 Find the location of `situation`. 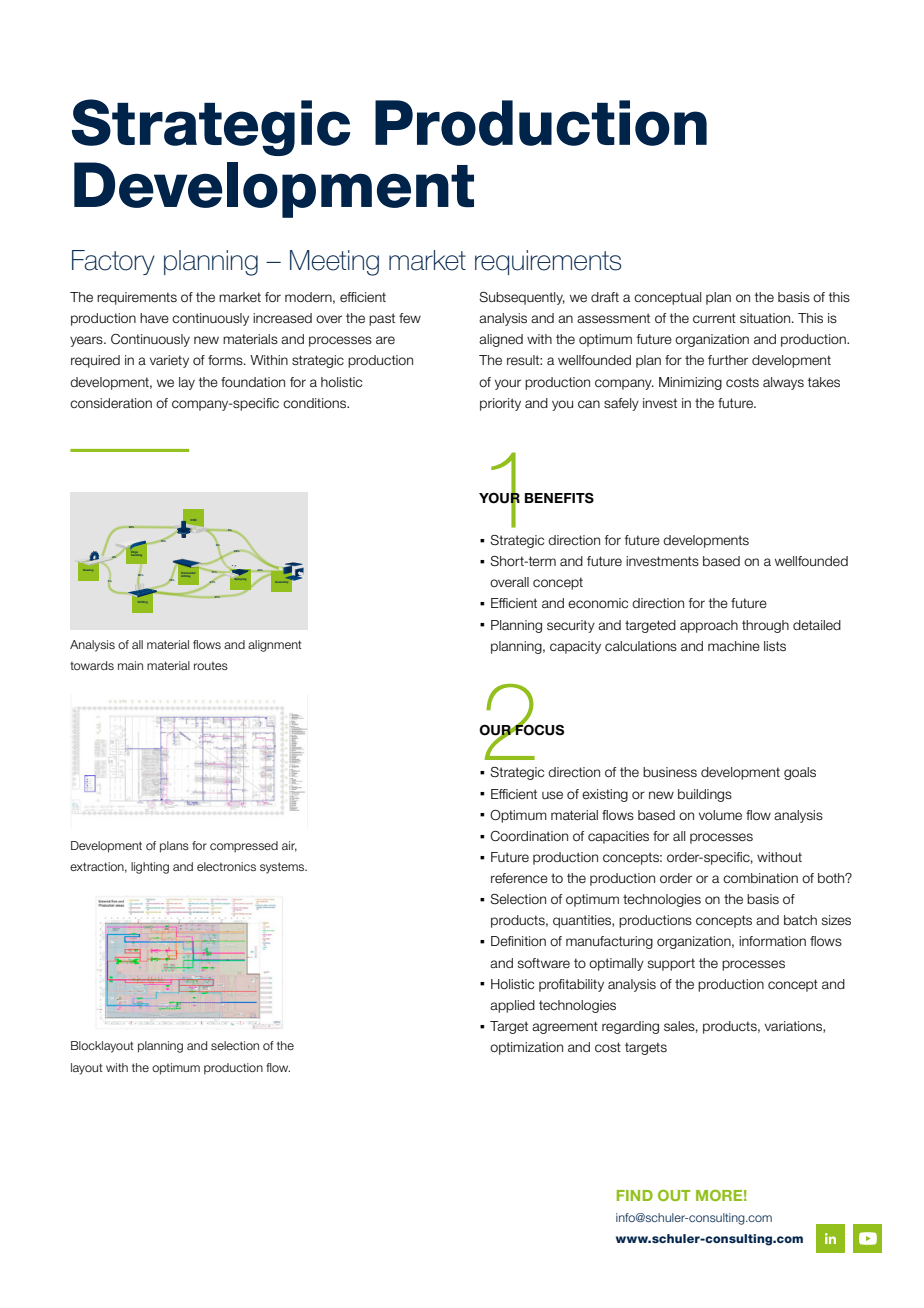

situation is located at coordinates (766, 318).
